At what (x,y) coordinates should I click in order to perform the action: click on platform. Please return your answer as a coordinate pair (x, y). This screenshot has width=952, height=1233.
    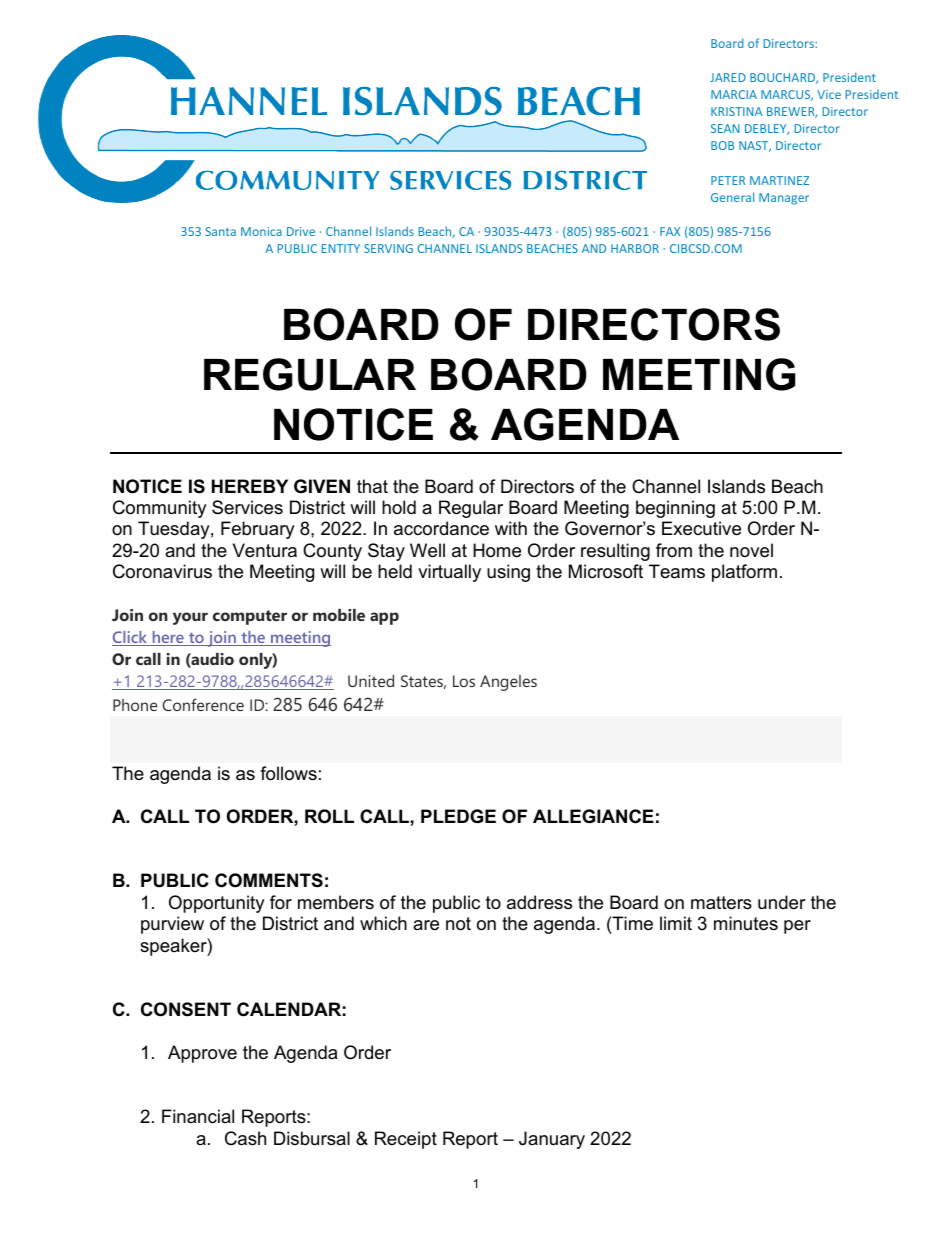
    Looking at the image, I should click on (744, 573).
